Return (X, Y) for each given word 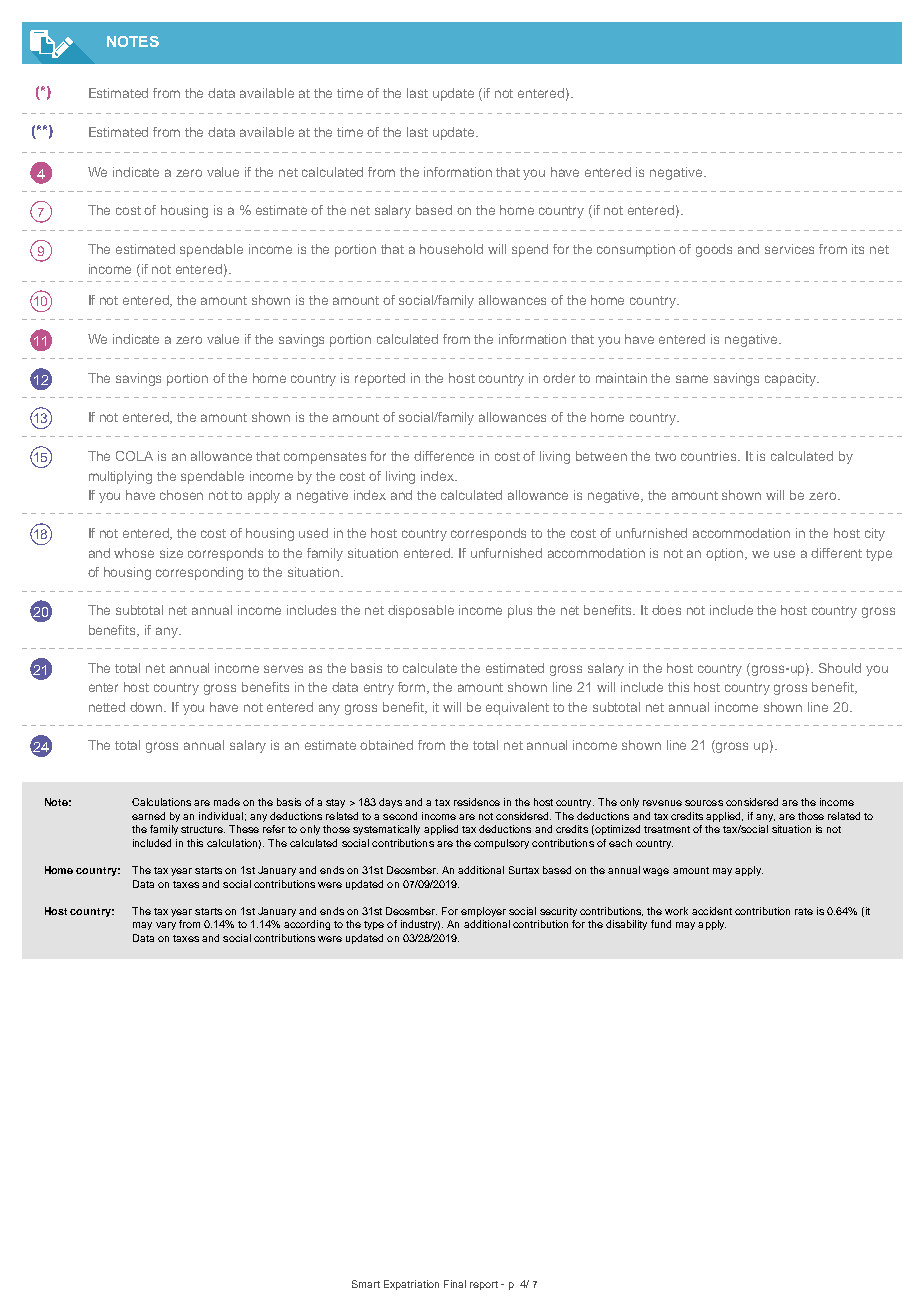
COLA (134, 456)
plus (520, 611)
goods (714, 250)
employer (483, 912)
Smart (366, 1284)
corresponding (199, 573)
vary (166, 926)
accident (712, 911)
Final (455, 1284)
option (726, 554)
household (451, 249)
